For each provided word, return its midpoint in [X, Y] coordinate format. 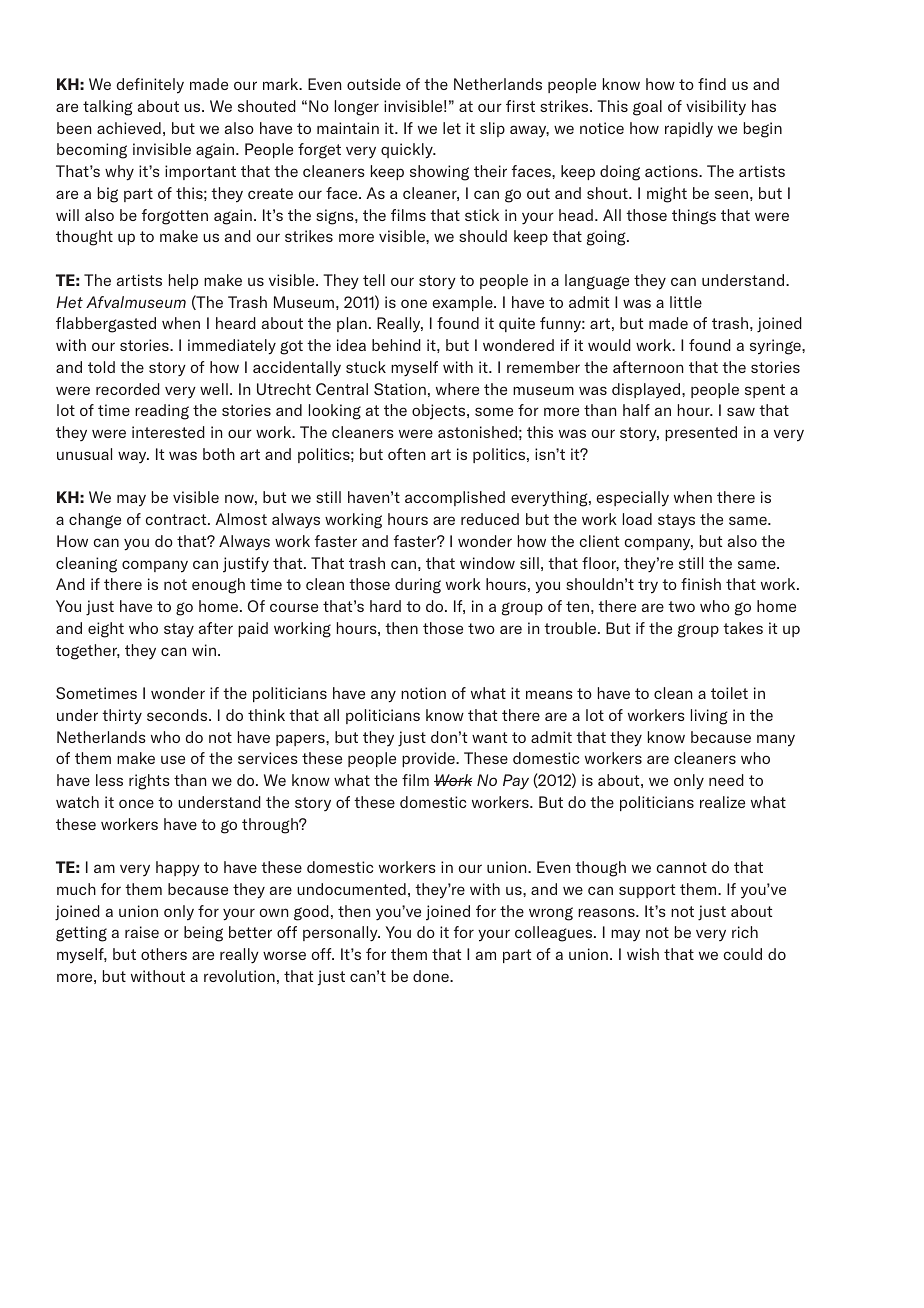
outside [374, 84]
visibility [716, 108]
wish [643, 954]
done [432, 976]
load [637, 519]
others [164, 954]
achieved [129, 128]
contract [177, 519]
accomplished [455, 498]
